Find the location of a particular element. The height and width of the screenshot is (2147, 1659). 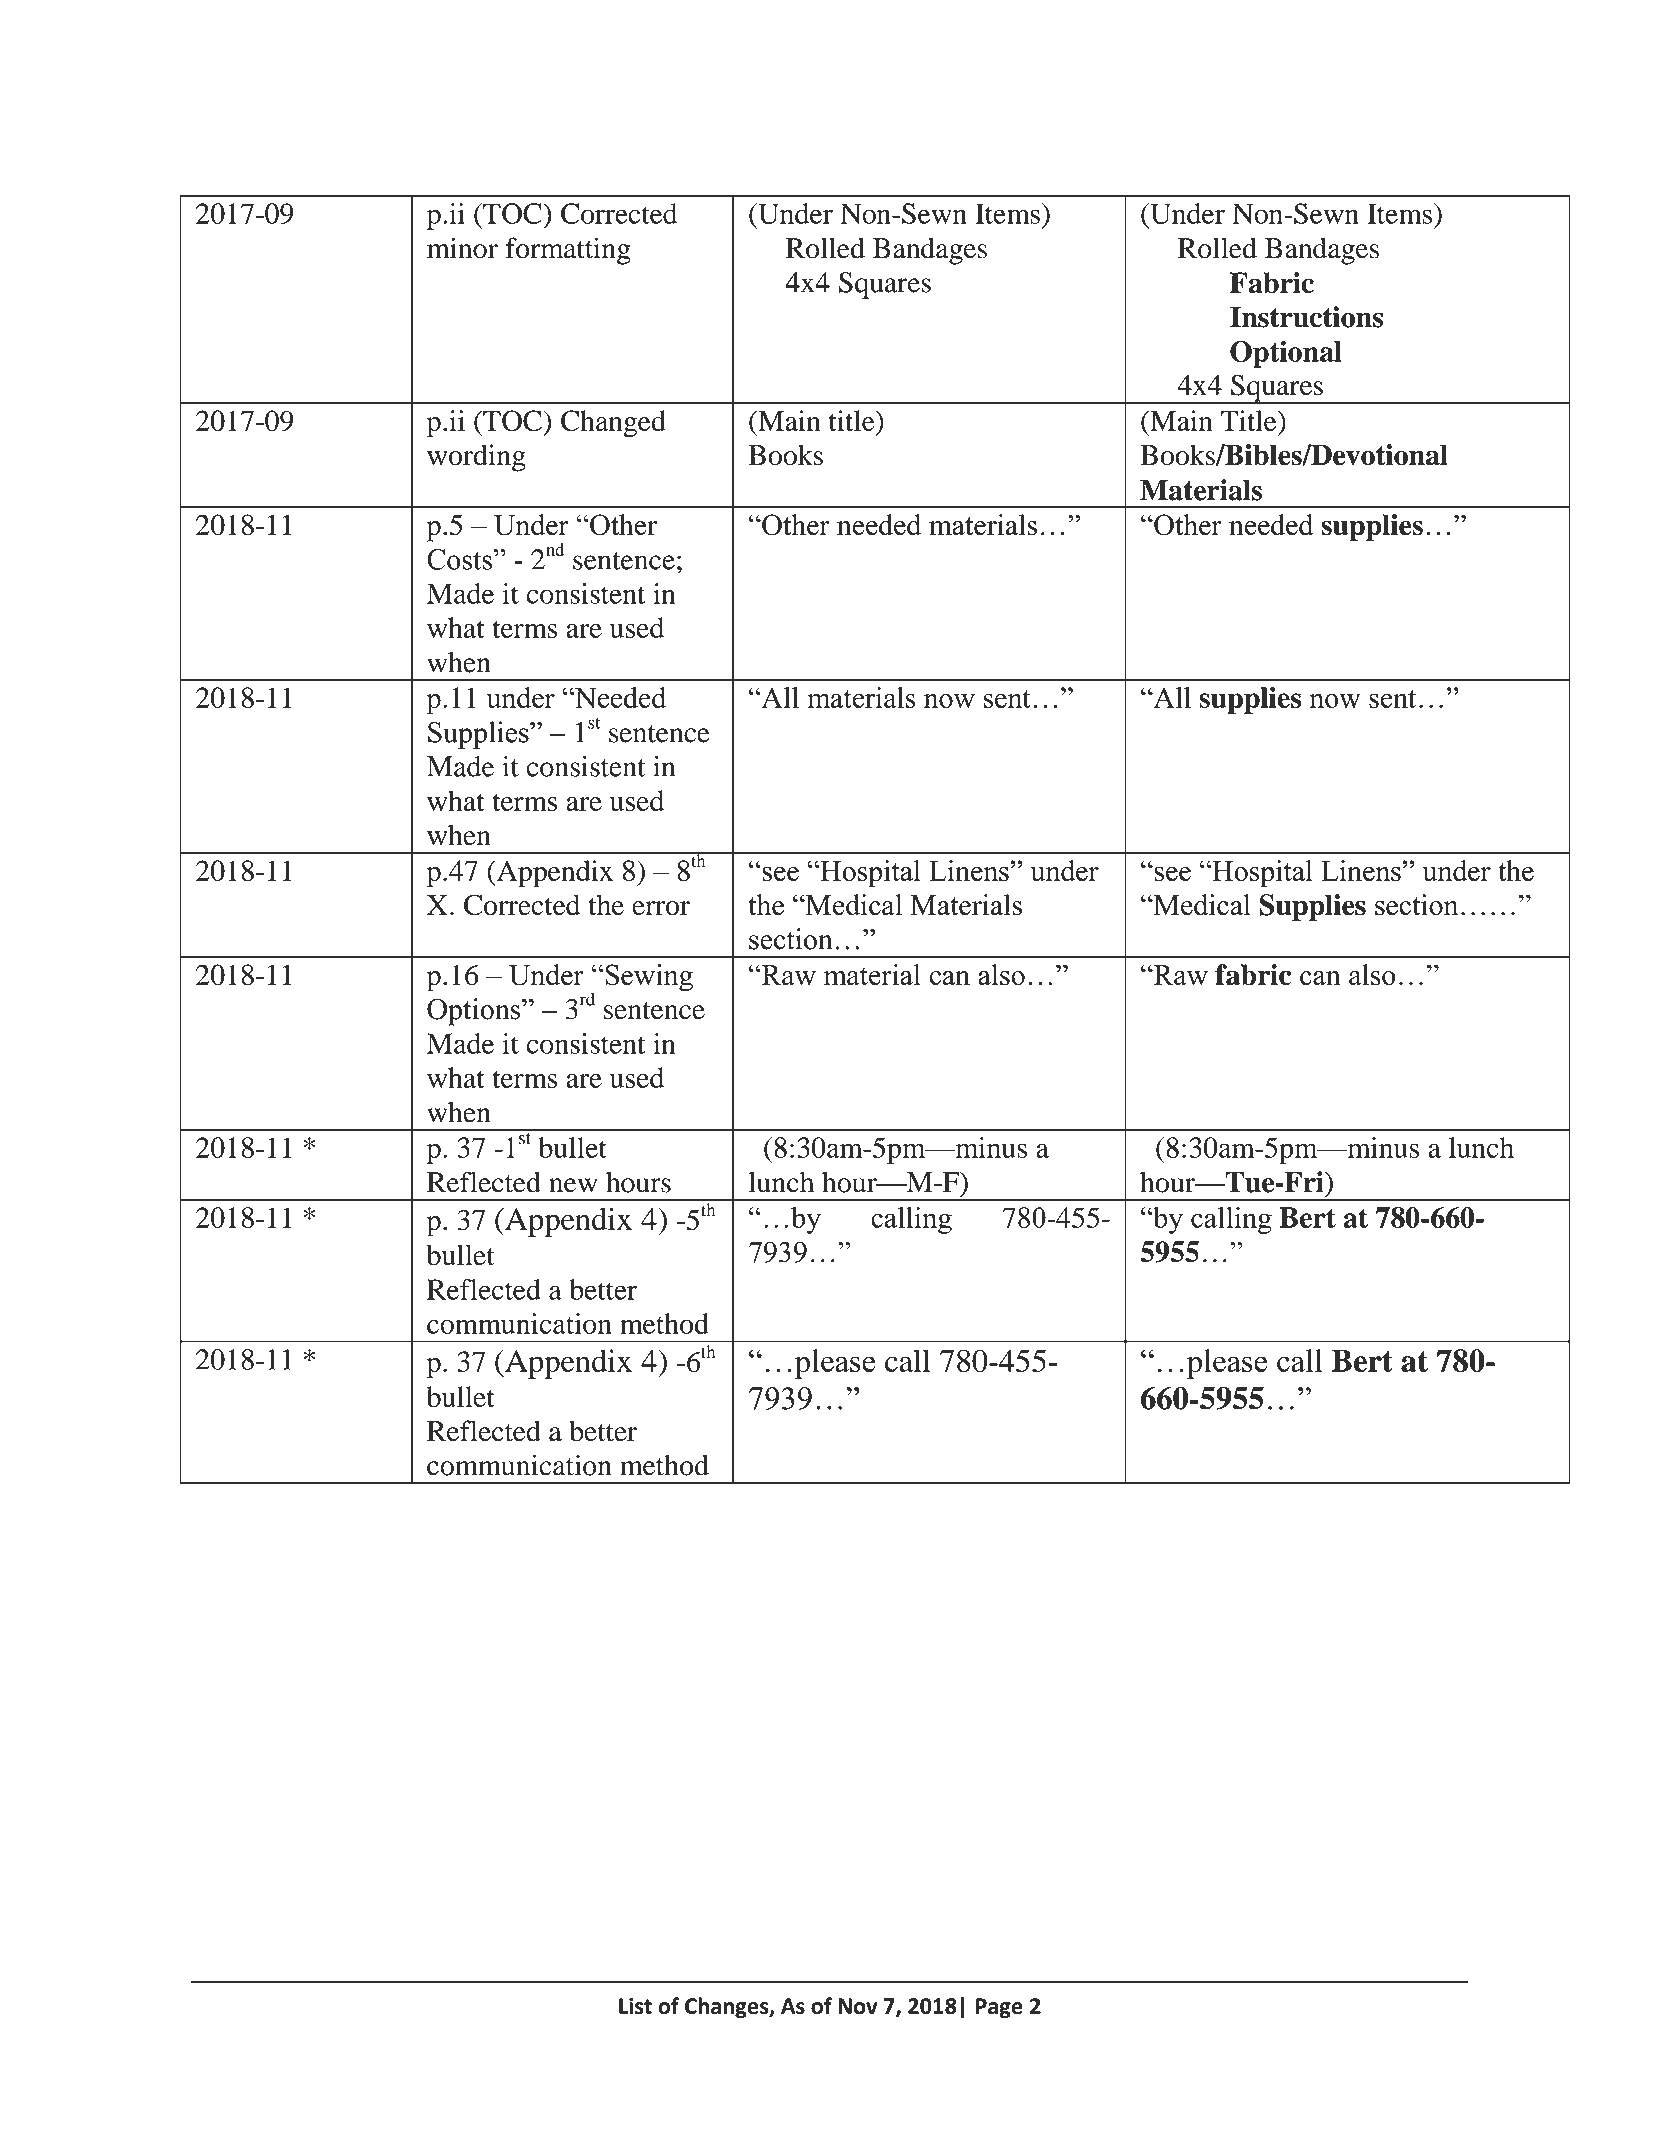

error is located at coordinates (661, 908).
